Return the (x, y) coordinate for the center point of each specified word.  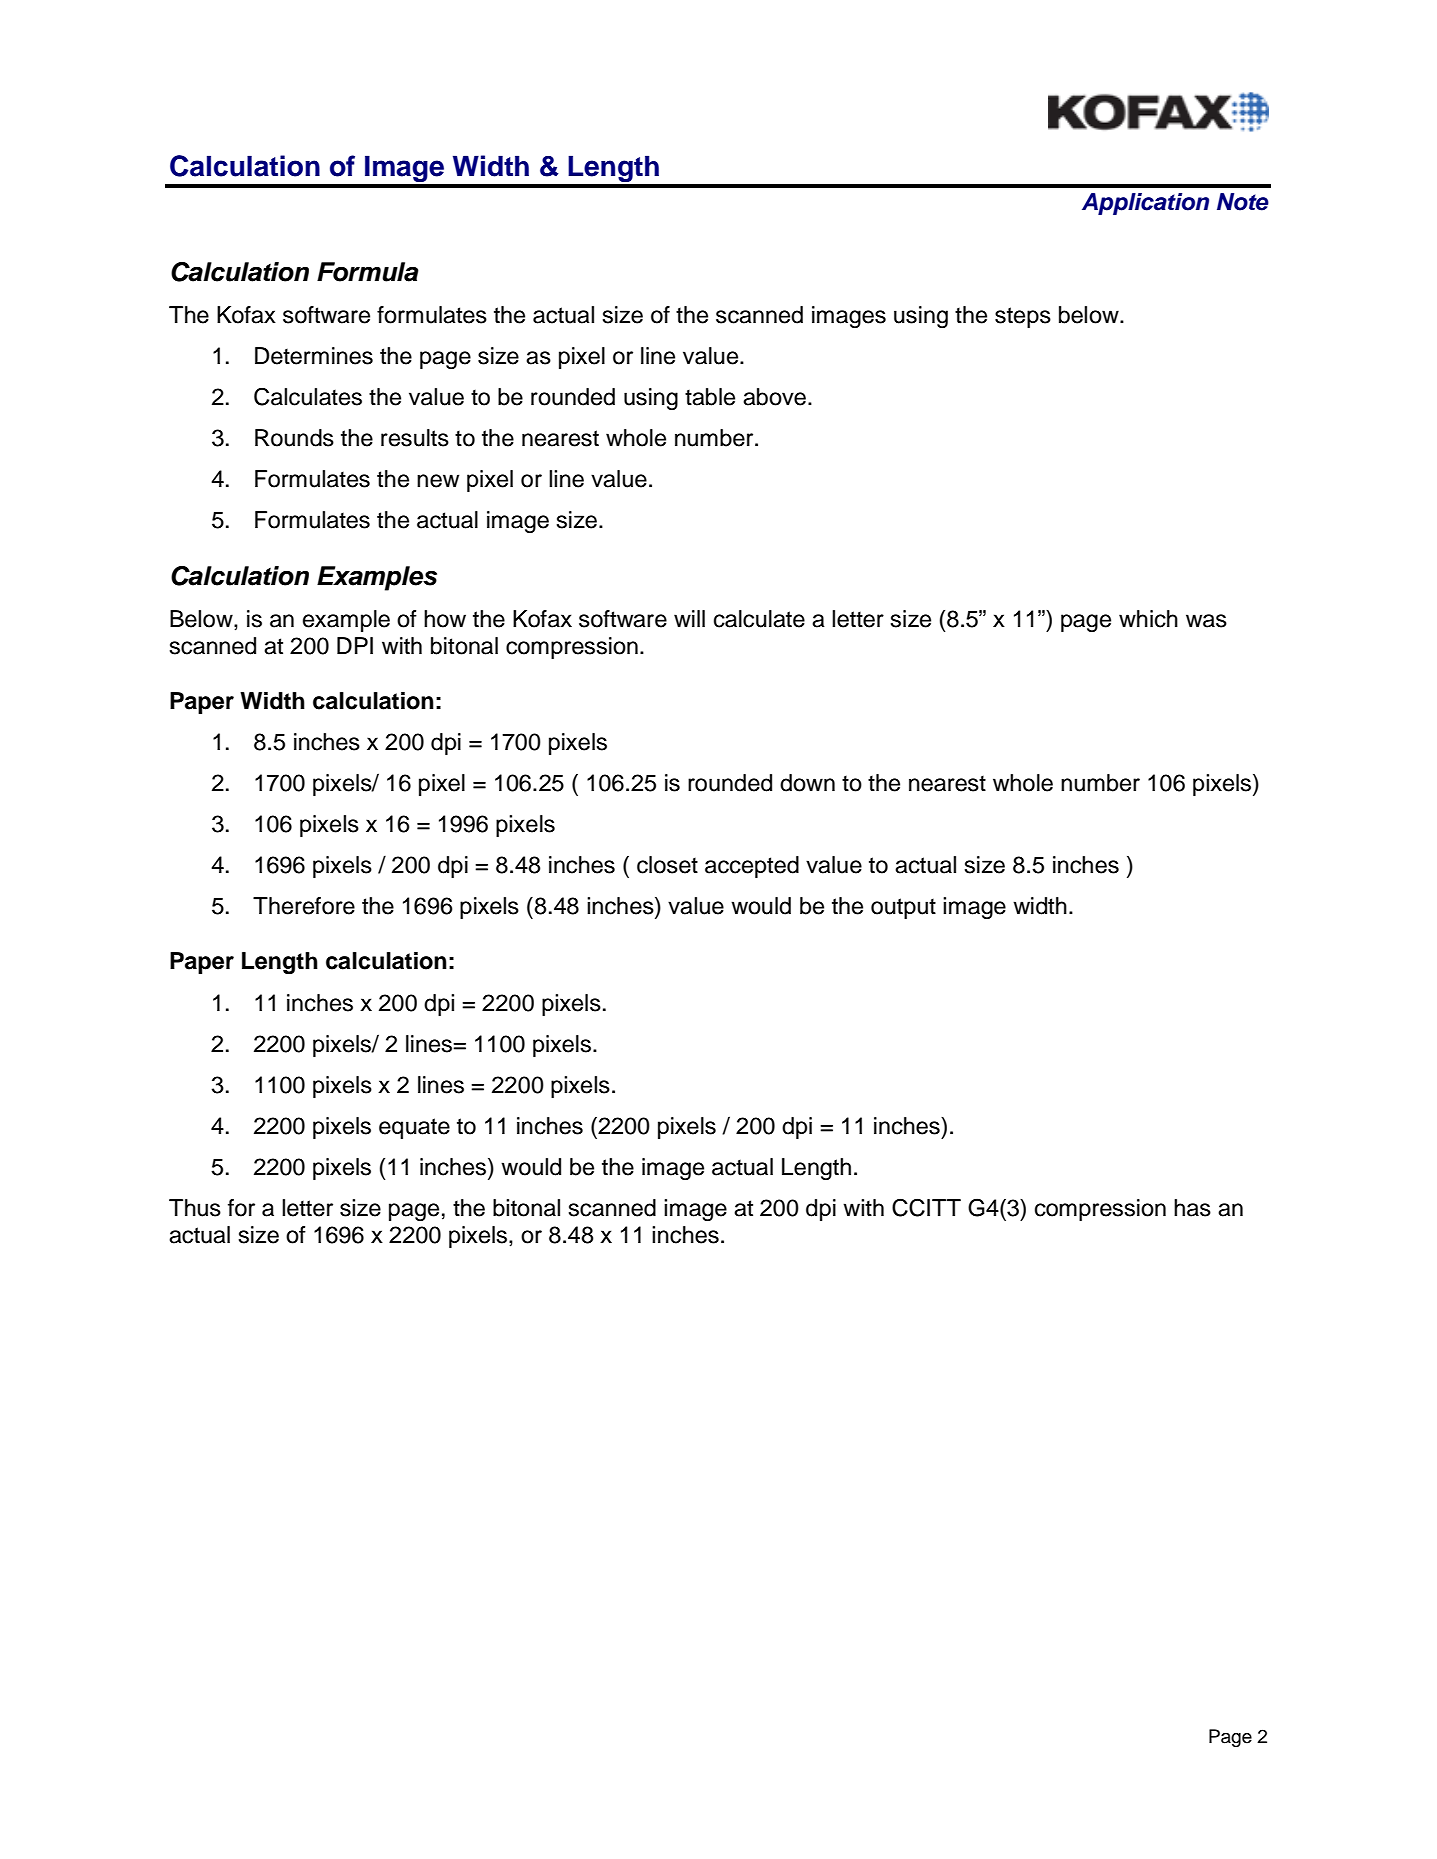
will (689, 618)
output (903, 908)
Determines (314, 356)
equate (414, 1128)
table (710, 397)
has (1192, 1208)
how (445, 619)
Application (1145, 204)
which (1148, 619)
